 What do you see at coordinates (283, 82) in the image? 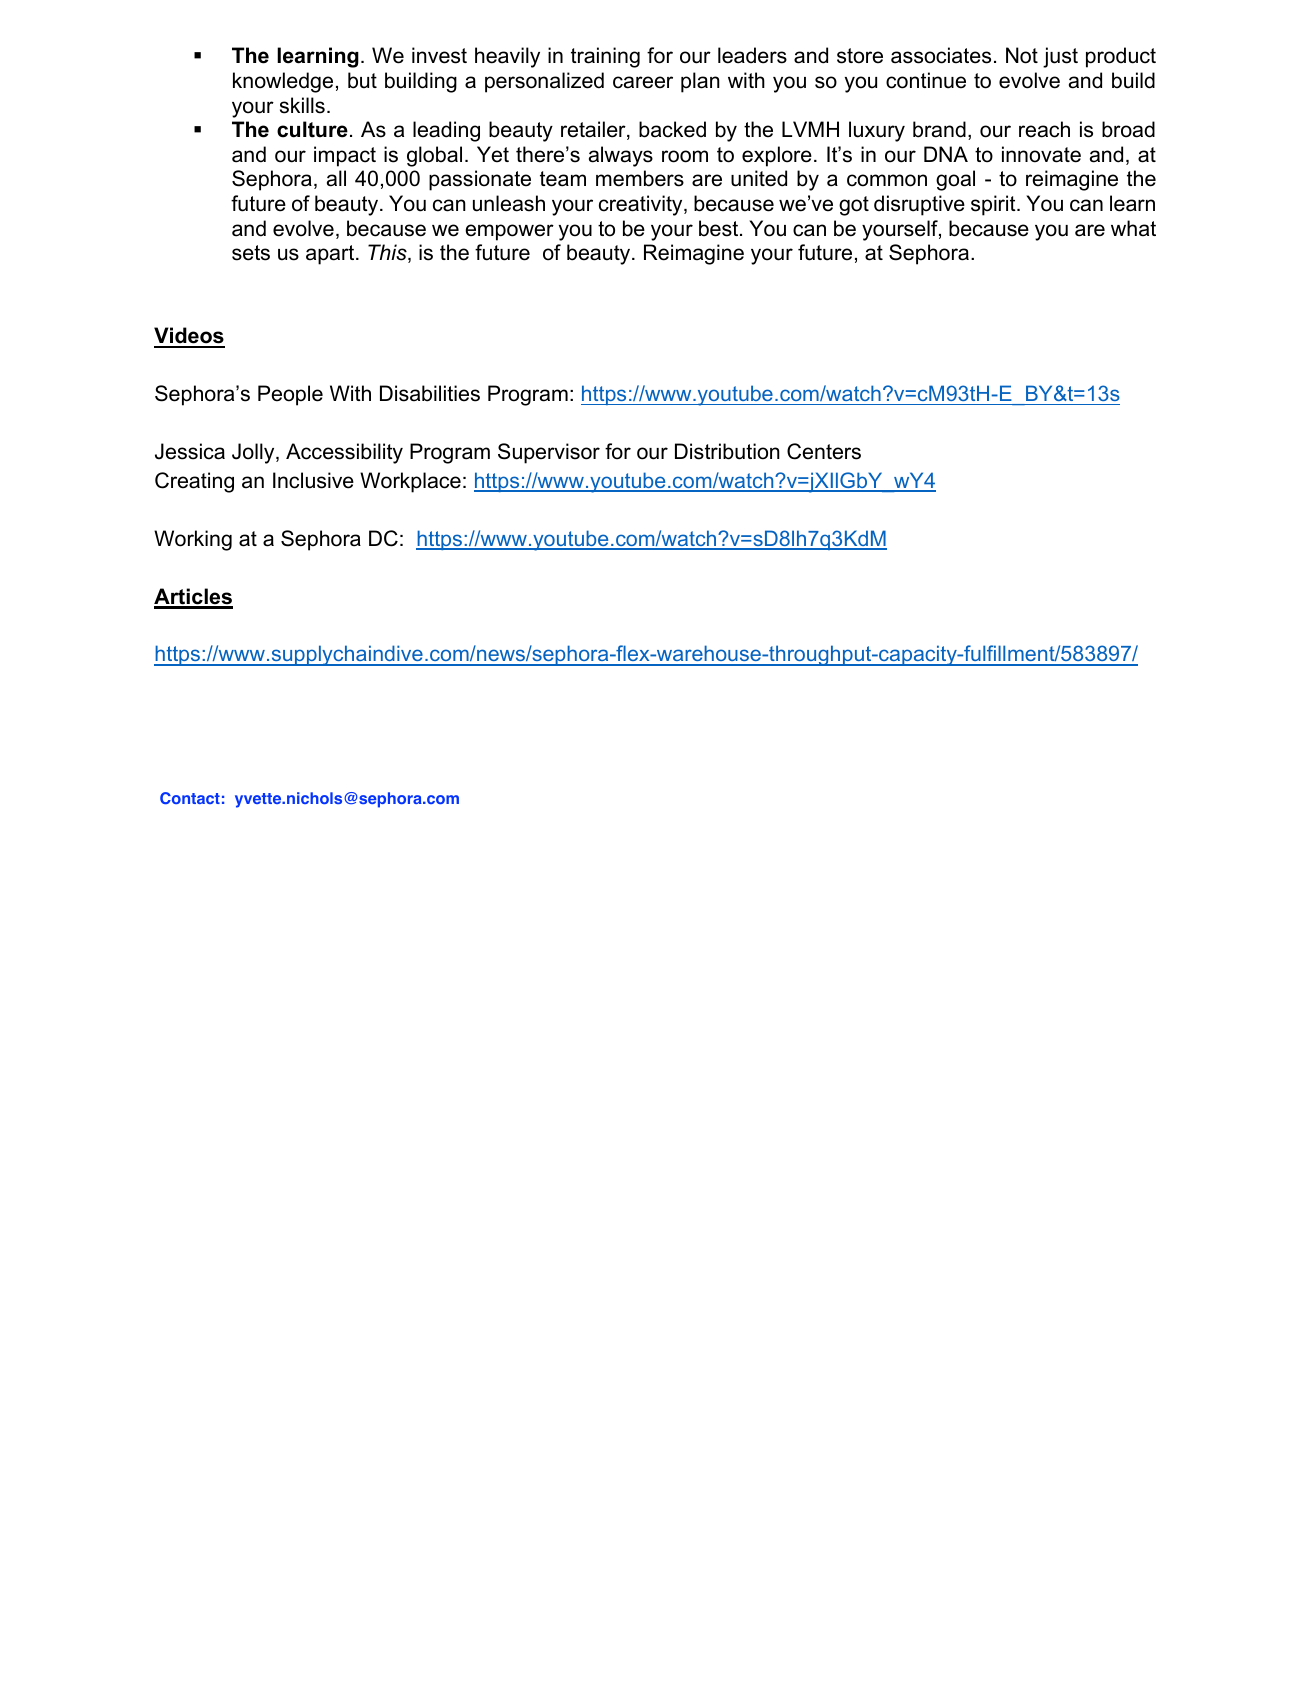
I see `knowledge` at bounding box center [283, 82].
